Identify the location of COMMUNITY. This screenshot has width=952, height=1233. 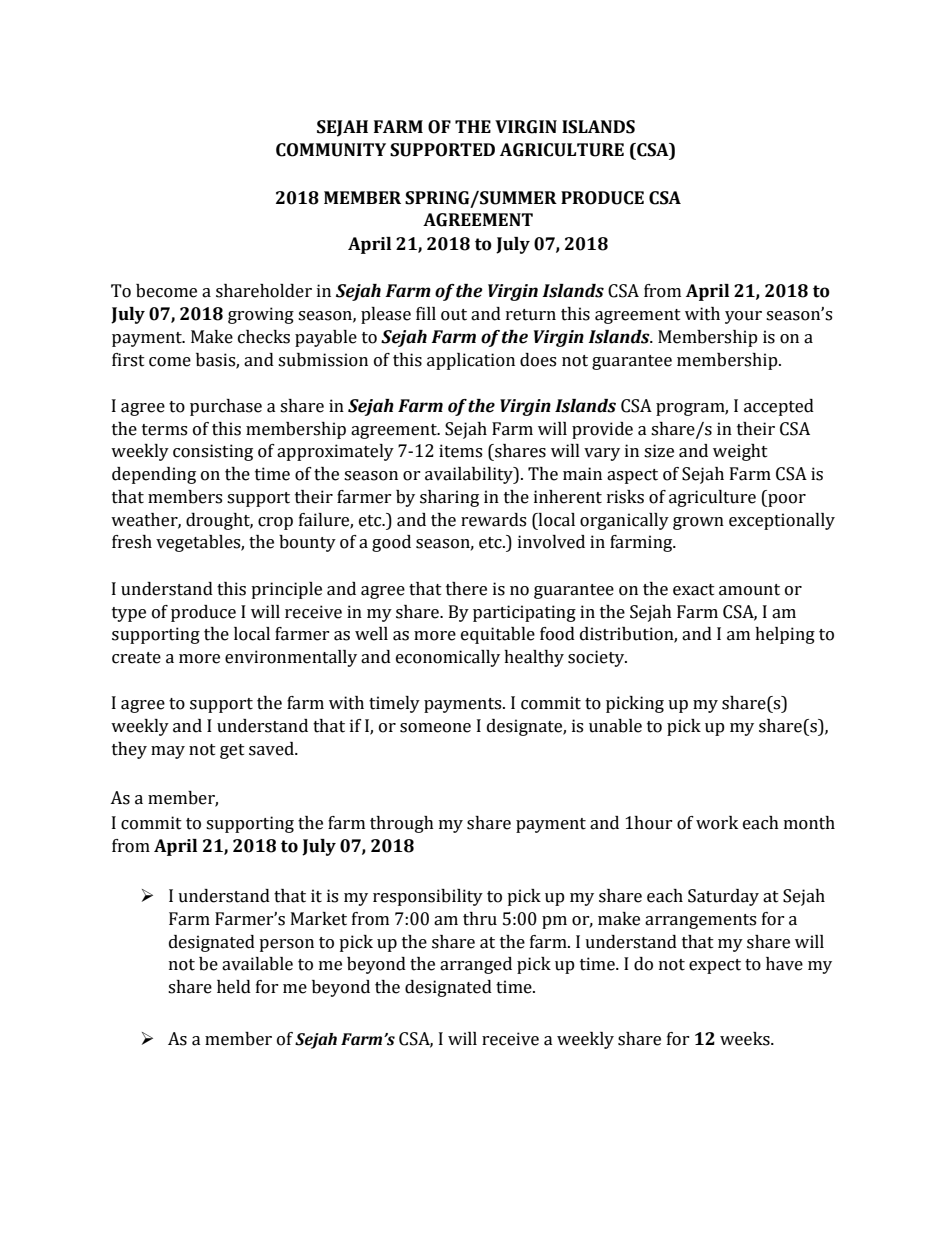
(331, 150).
